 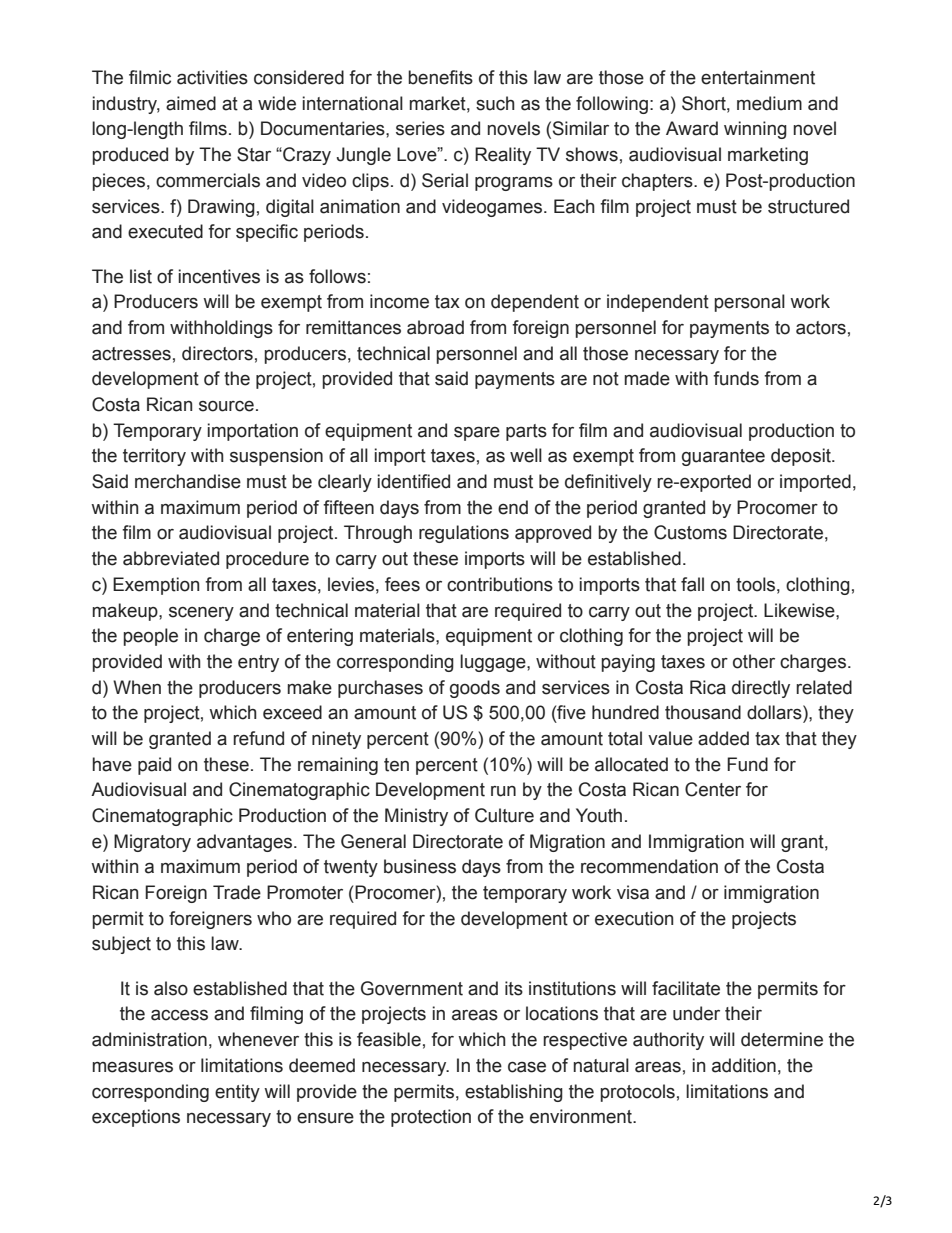 What do you see at coordinates (219, 276) in the page?
I see `incentives` at bounding box center [219, 276].
